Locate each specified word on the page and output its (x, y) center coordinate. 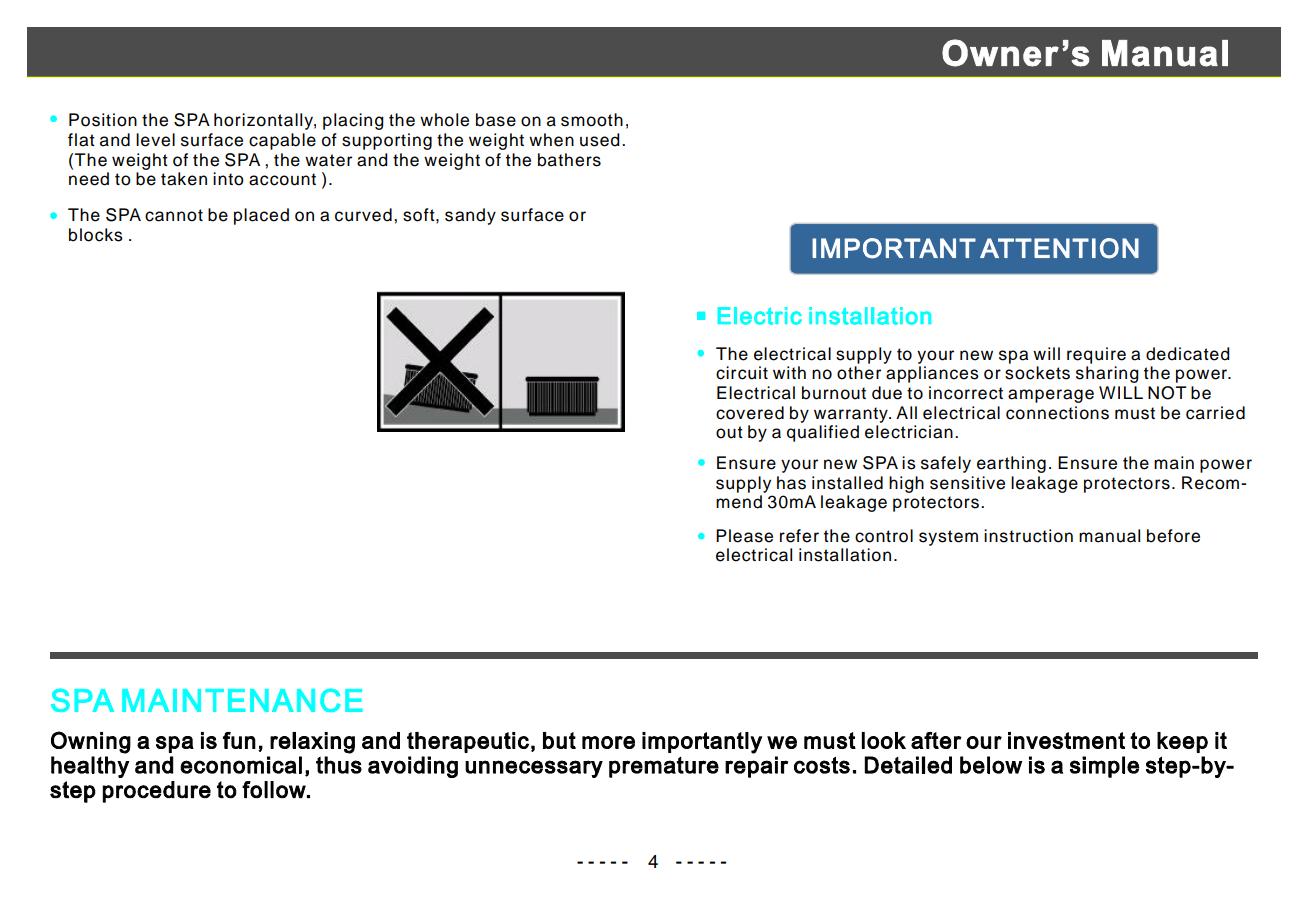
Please (744, 536)
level (155, 140)
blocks (96, 235)
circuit (742, 373)
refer (799, 536)
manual (1109, 536)
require (1096, 355)
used (600, 140)
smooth (592, 120)
